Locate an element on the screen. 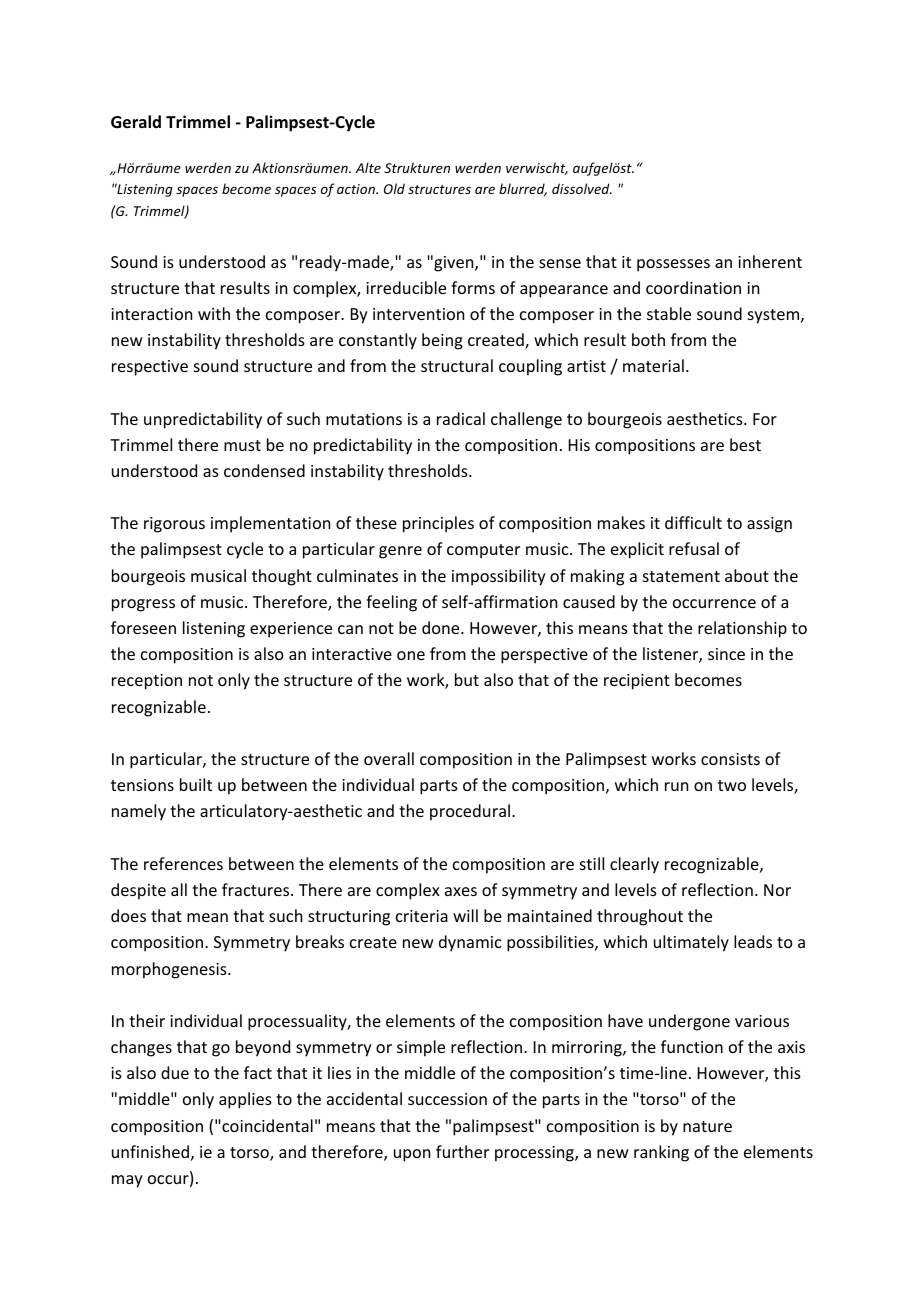 This screenshot has width=924, height=1308. done is located at coordinates (442, 627).
